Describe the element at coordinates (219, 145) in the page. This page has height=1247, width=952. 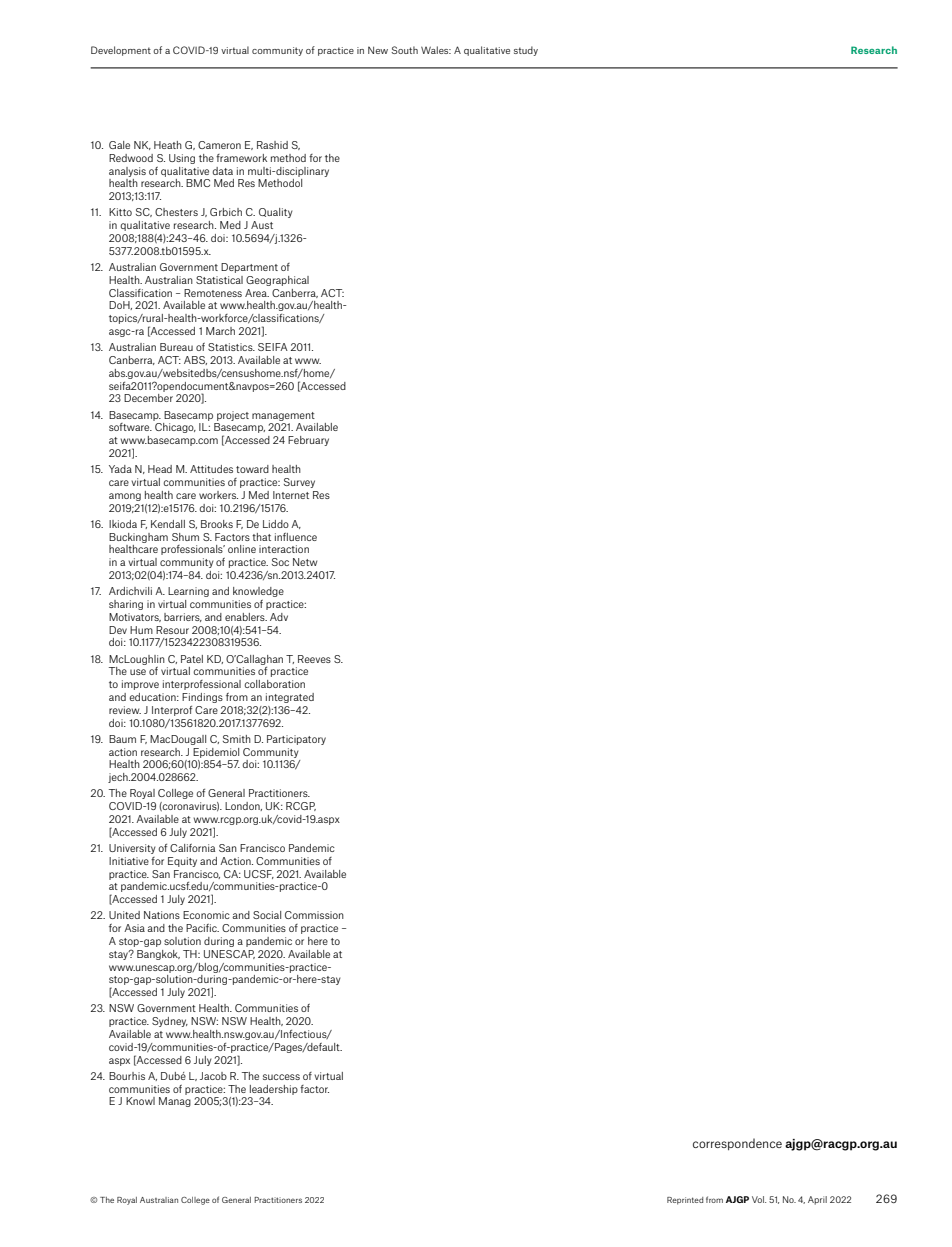
I see `Cameron` at that location.
